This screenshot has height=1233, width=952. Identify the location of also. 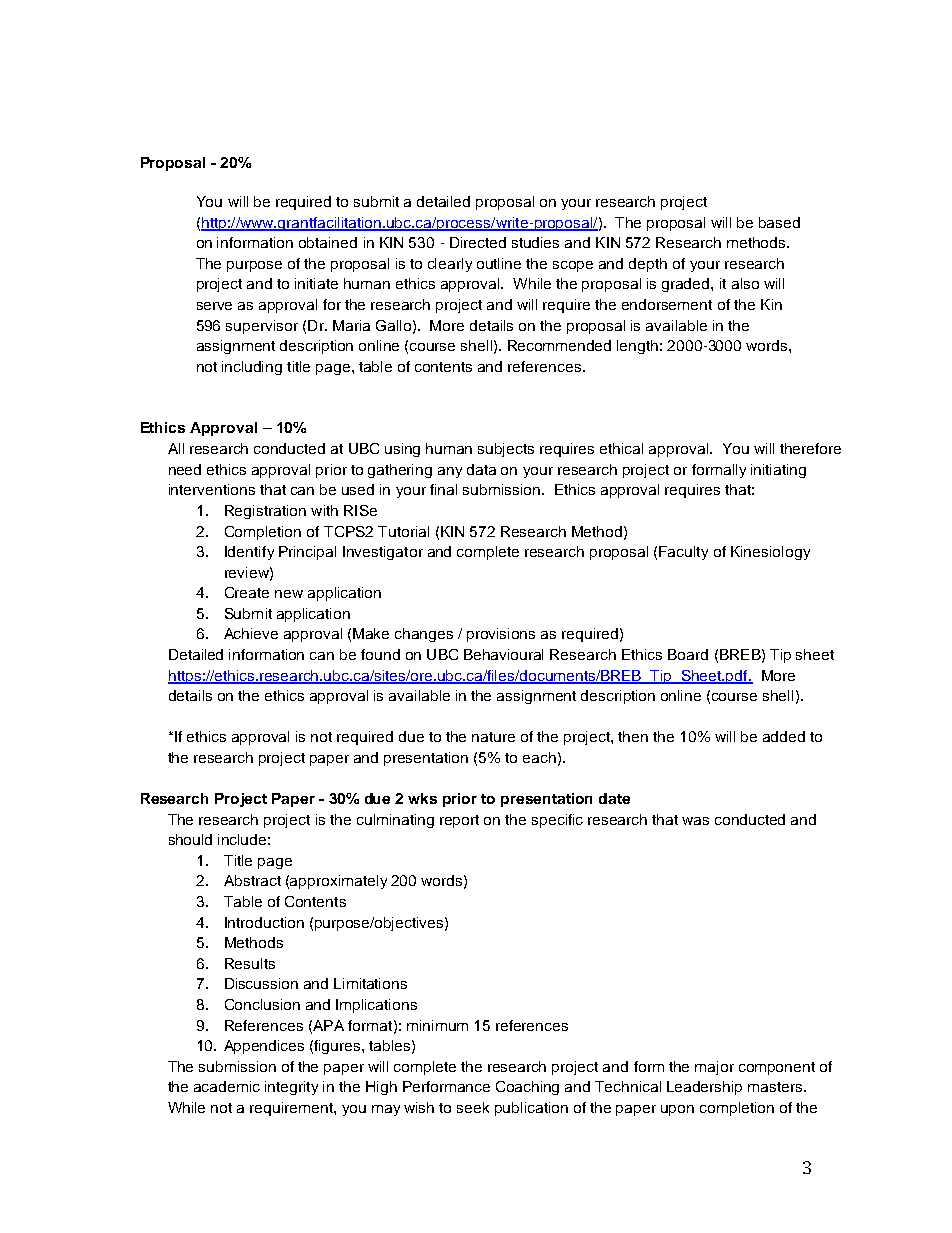
(745, 283).
